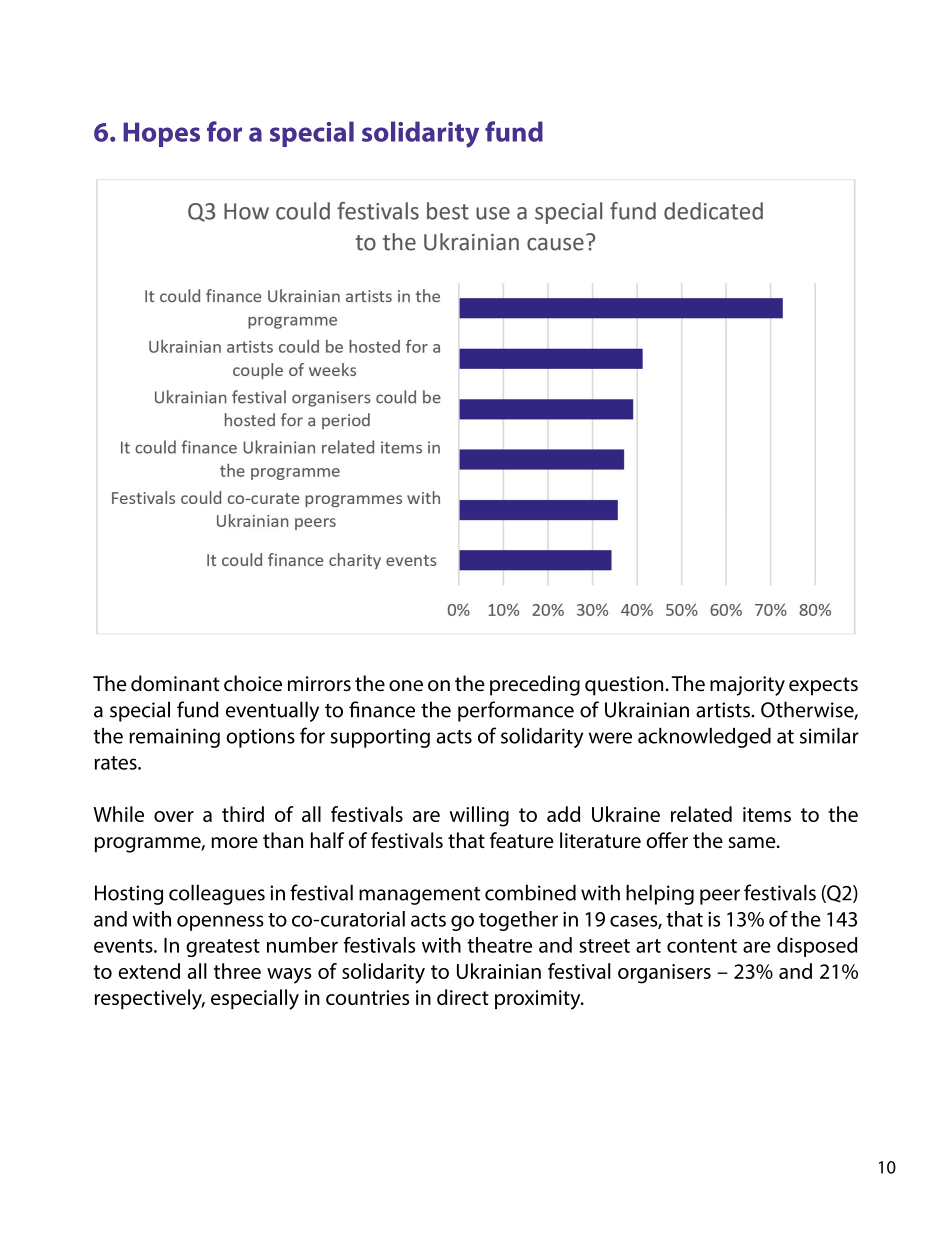 The image size is (952, 1233). What do you see at coordinates (823, 686) in the screenshot?
I see `expects` at bounding box center [823, 686].
